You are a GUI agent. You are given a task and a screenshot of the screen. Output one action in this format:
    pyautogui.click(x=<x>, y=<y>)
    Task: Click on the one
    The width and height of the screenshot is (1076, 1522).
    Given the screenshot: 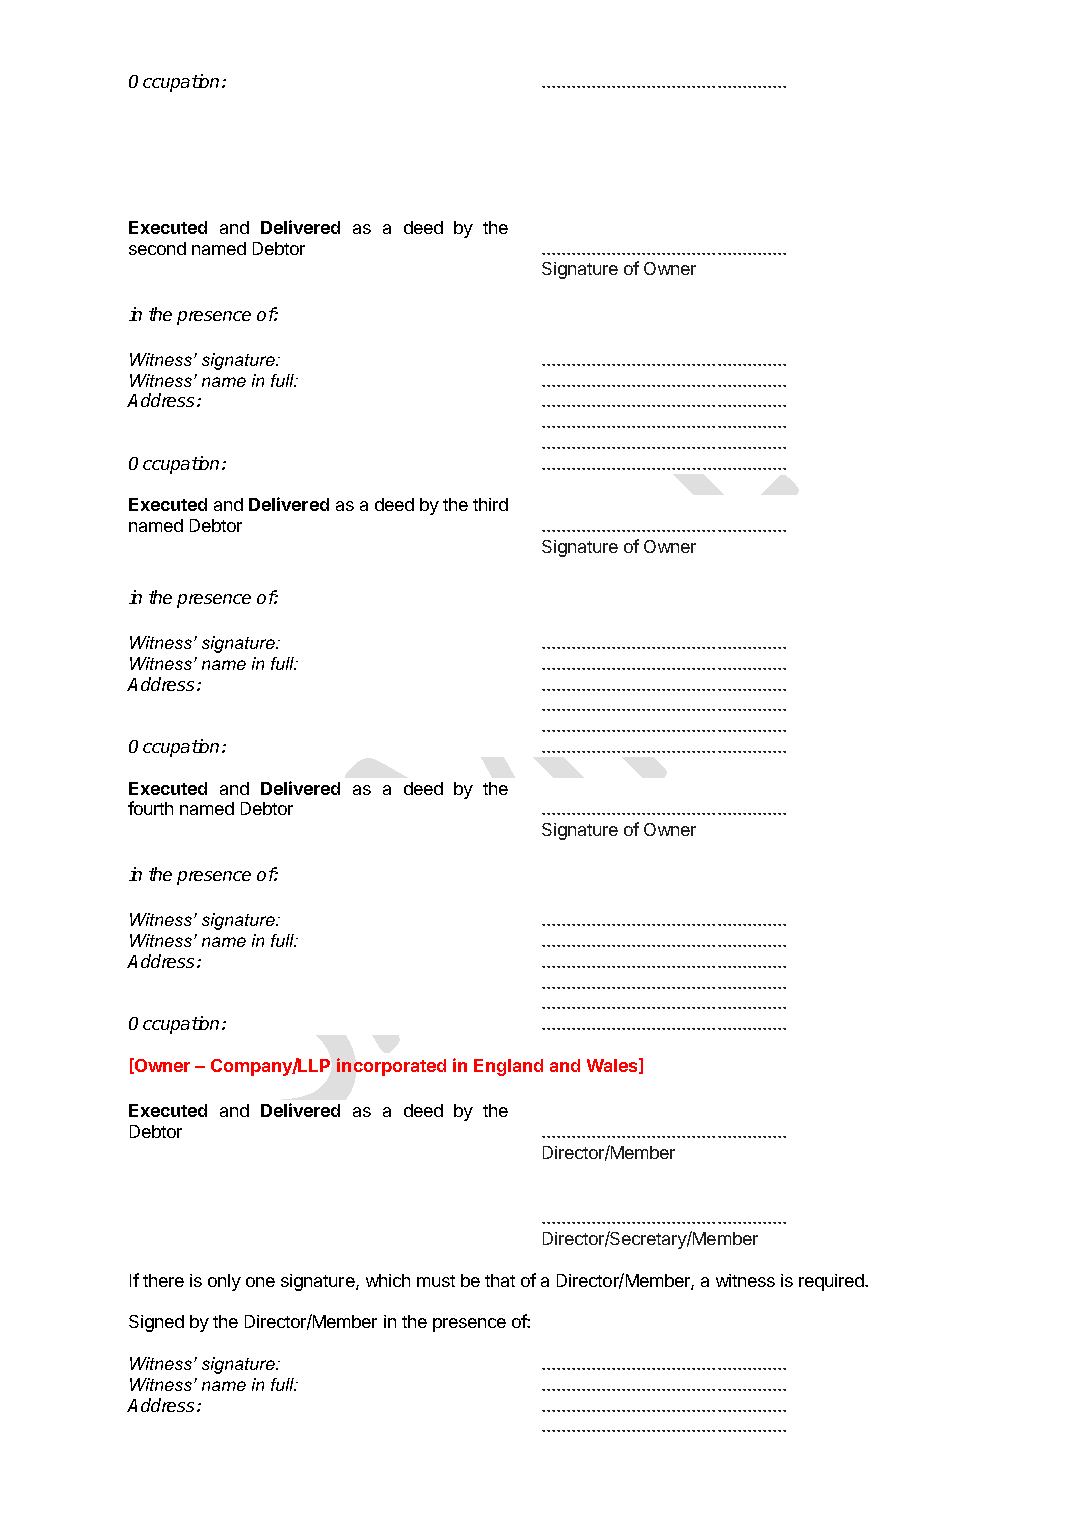 What is the action you would take?
    pyautogui.click(x=260, y=1282)
